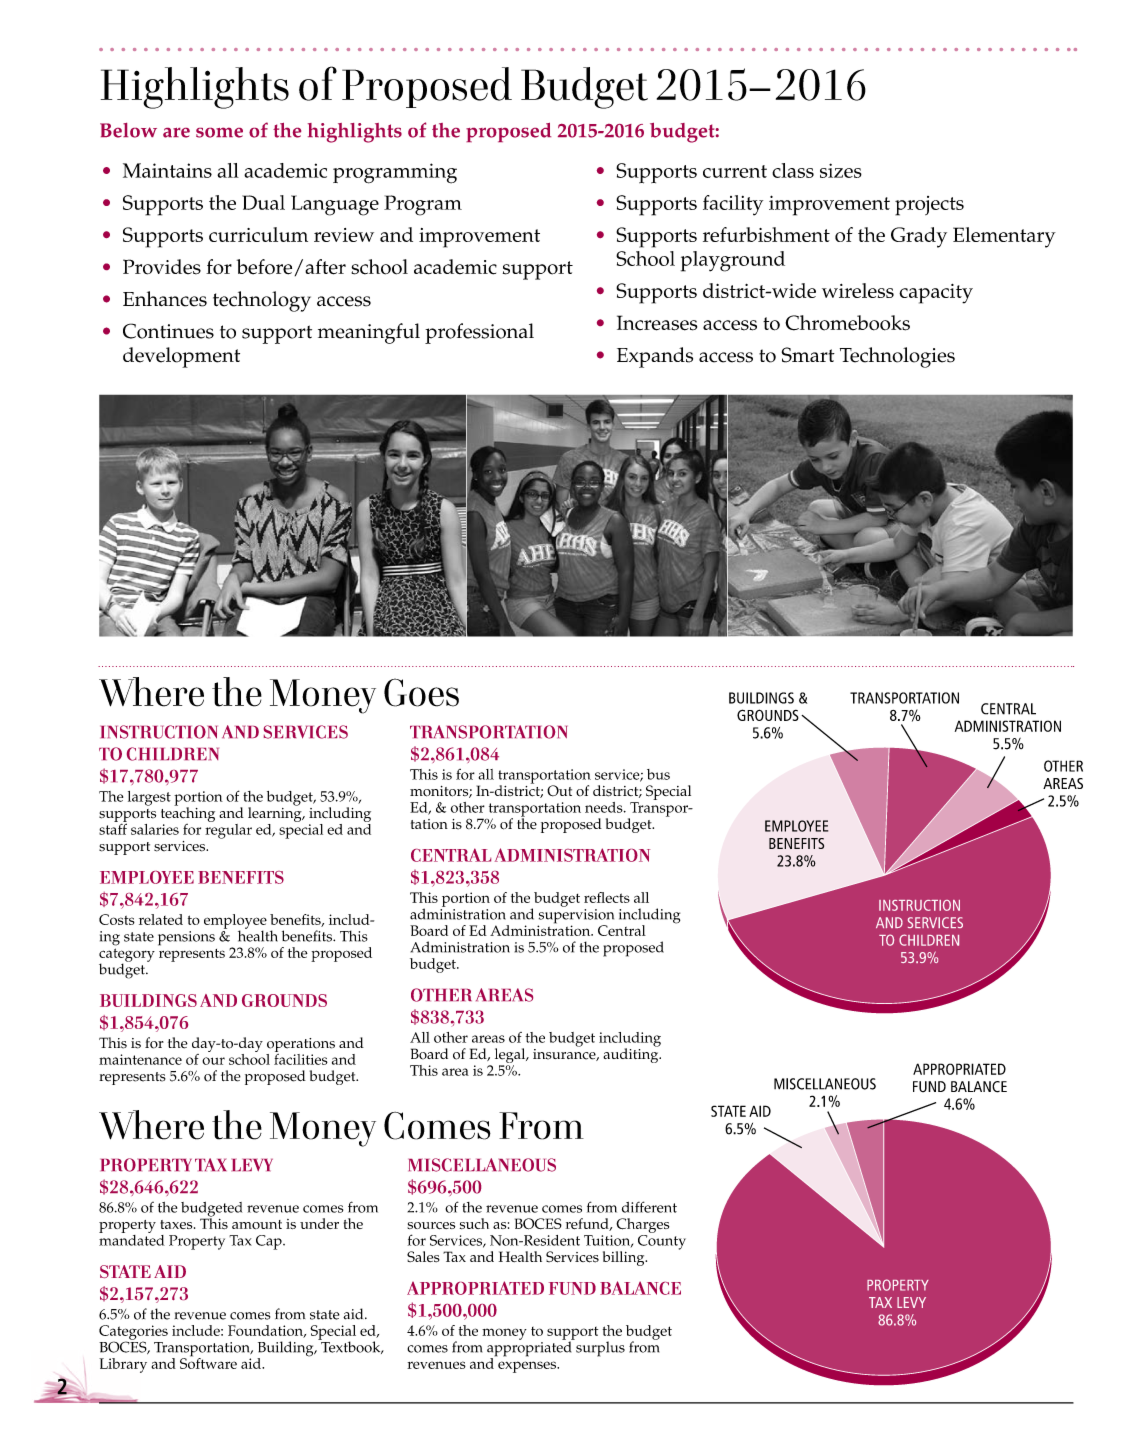 Image resolution: width=1123 pixels, height=1453 pixels. I want to click on County, so click(662, 1241).
